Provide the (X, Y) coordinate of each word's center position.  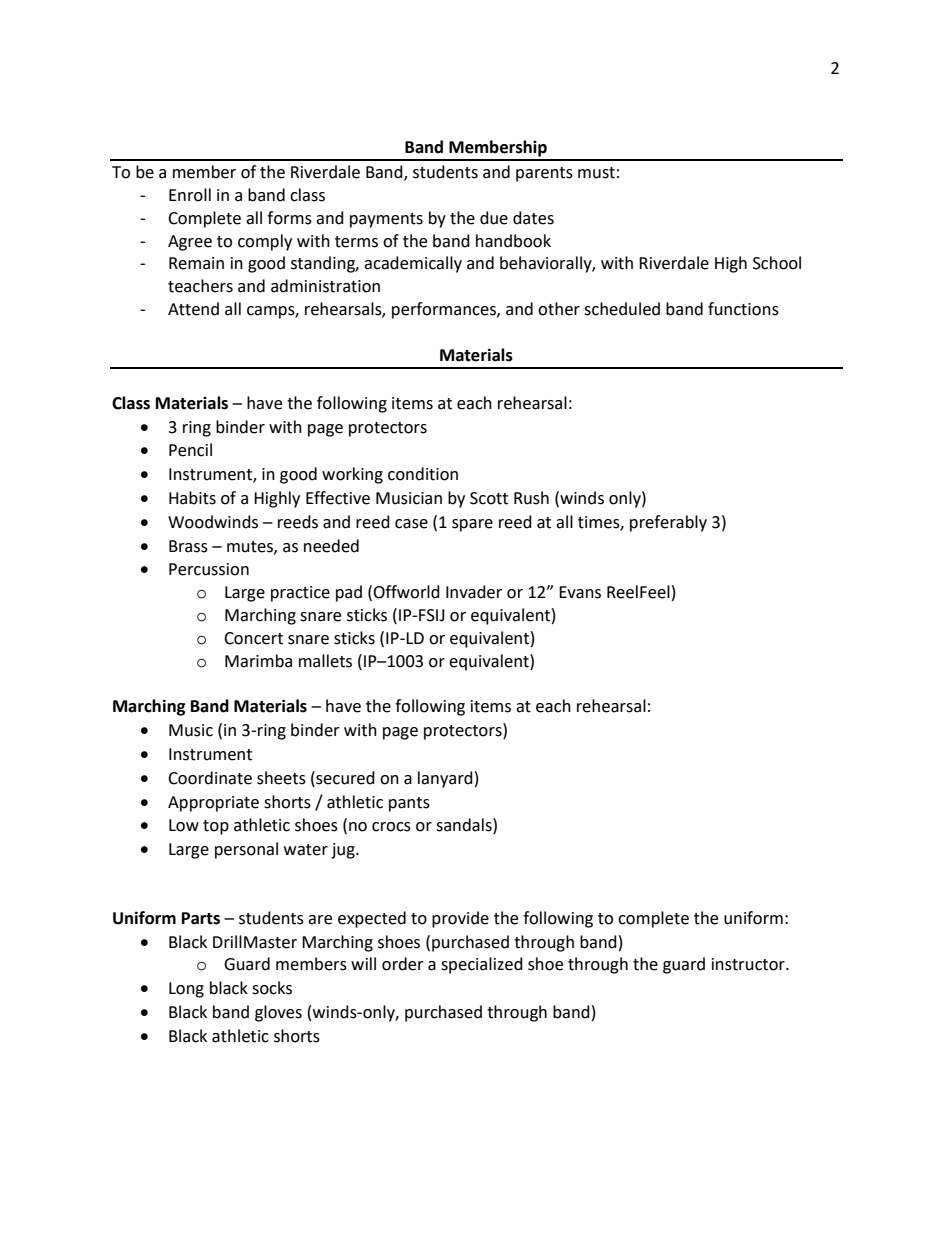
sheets (281, 778)
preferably (668, 523)
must (596, 173)
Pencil (190, 450)
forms (289, 218)
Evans (580, 592)
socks (272, 988)
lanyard (445, 779)
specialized (482, 965)
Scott (489, 498)
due (494, 218)
